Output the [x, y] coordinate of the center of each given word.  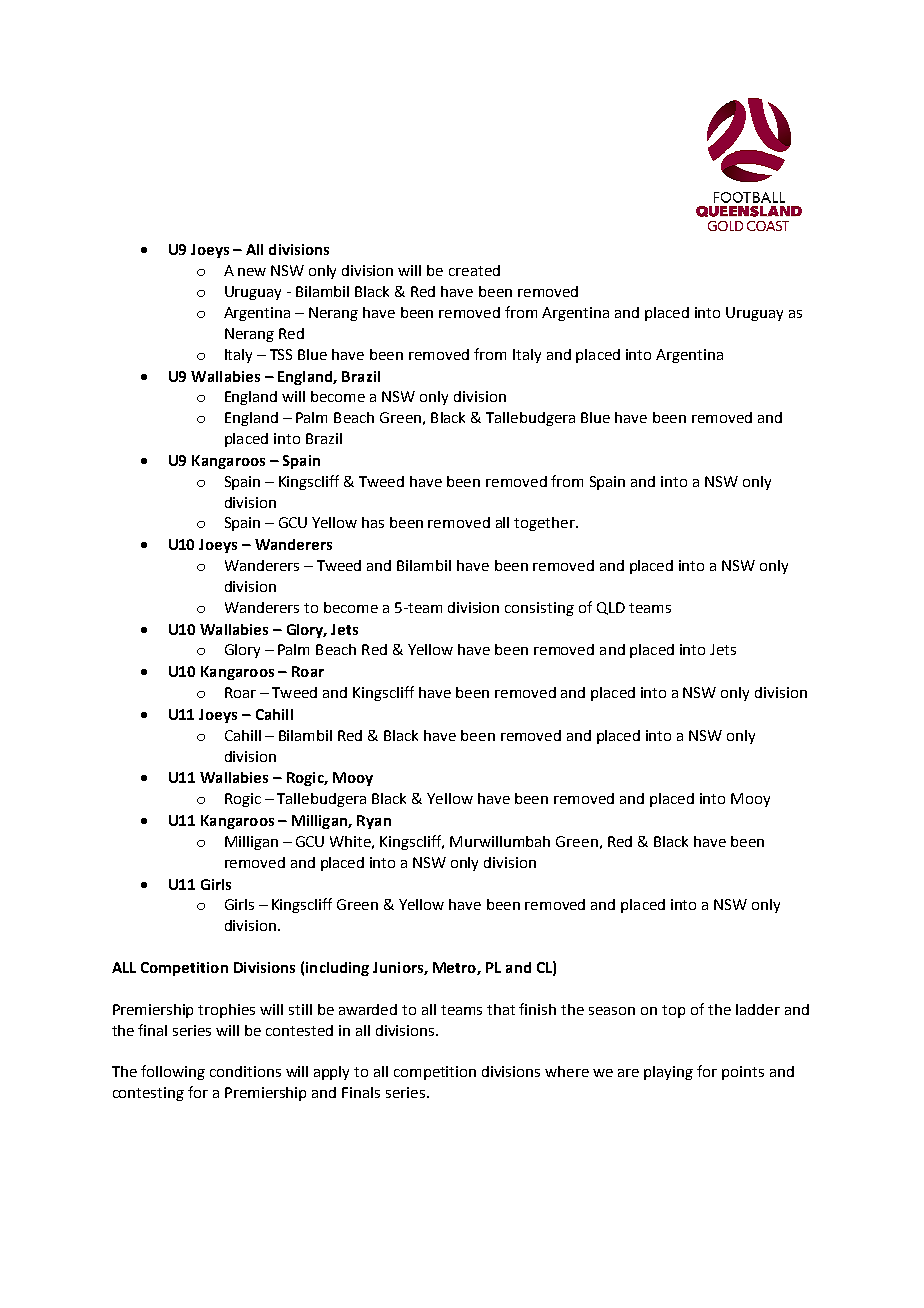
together [545, 524]
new [252, 272]
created [474, 270]
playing [668, 1073]
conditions [245, 1071]
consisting [539, 609]
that [501, 1009]
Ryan [374, 822]
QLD [611, 608]
